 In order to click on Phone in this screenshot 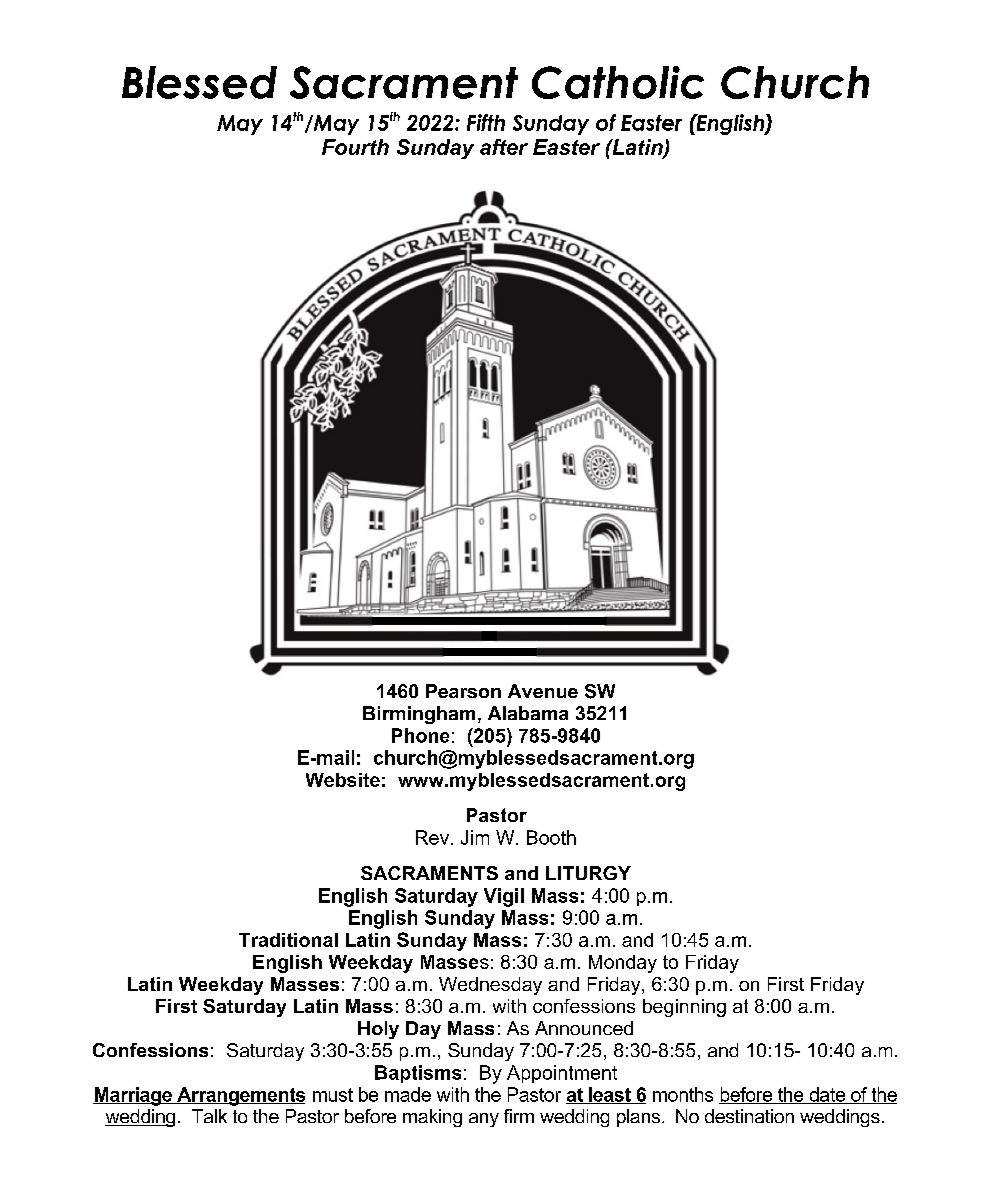, I will do `click(420, 735)`.
